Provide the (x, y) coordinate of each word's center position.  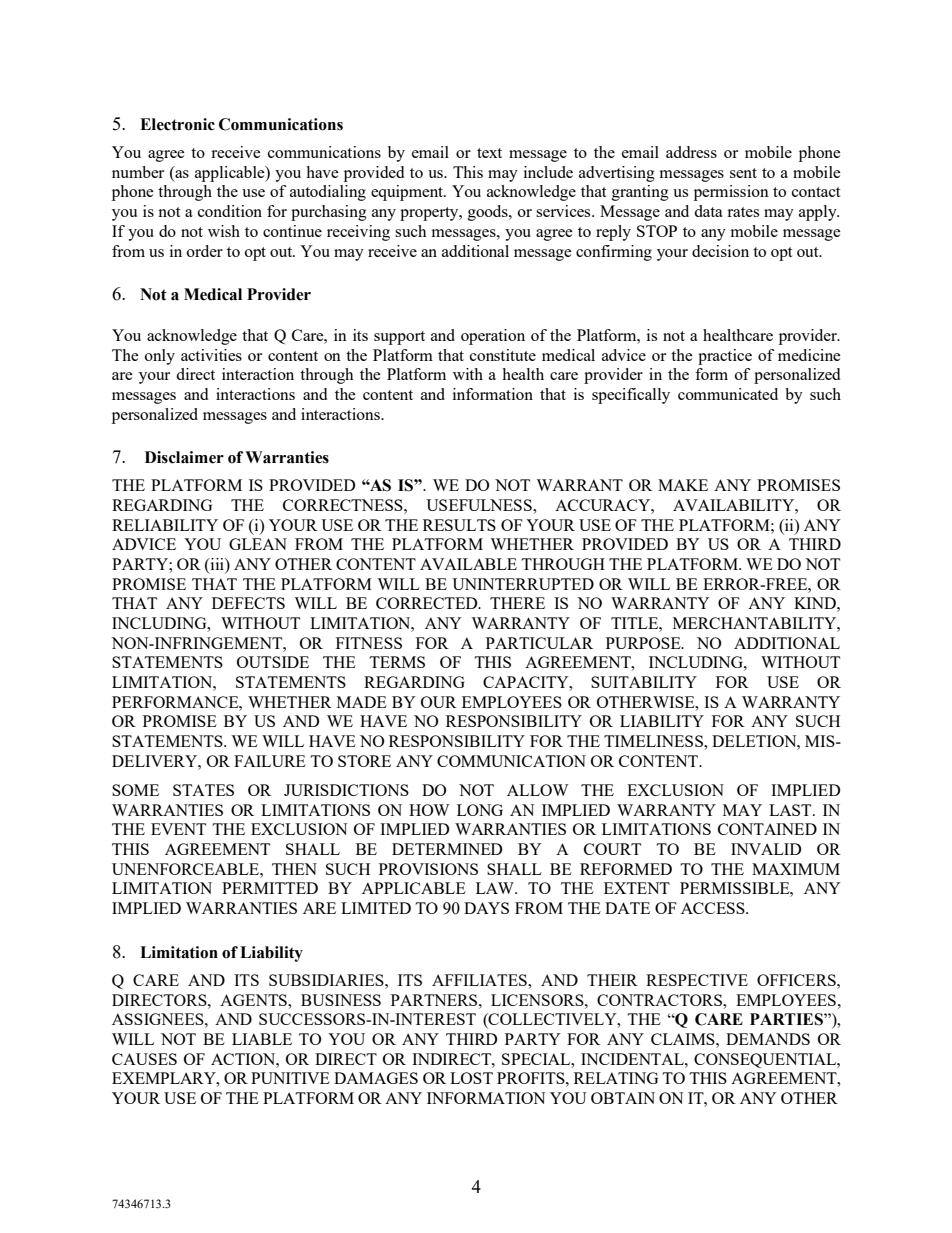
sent (743, 173)
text (489, 153)
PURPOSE (644, 643)
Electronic (177, 124)
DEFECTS (248, 603)
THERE (517, 603)
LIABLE (262, 1039)
